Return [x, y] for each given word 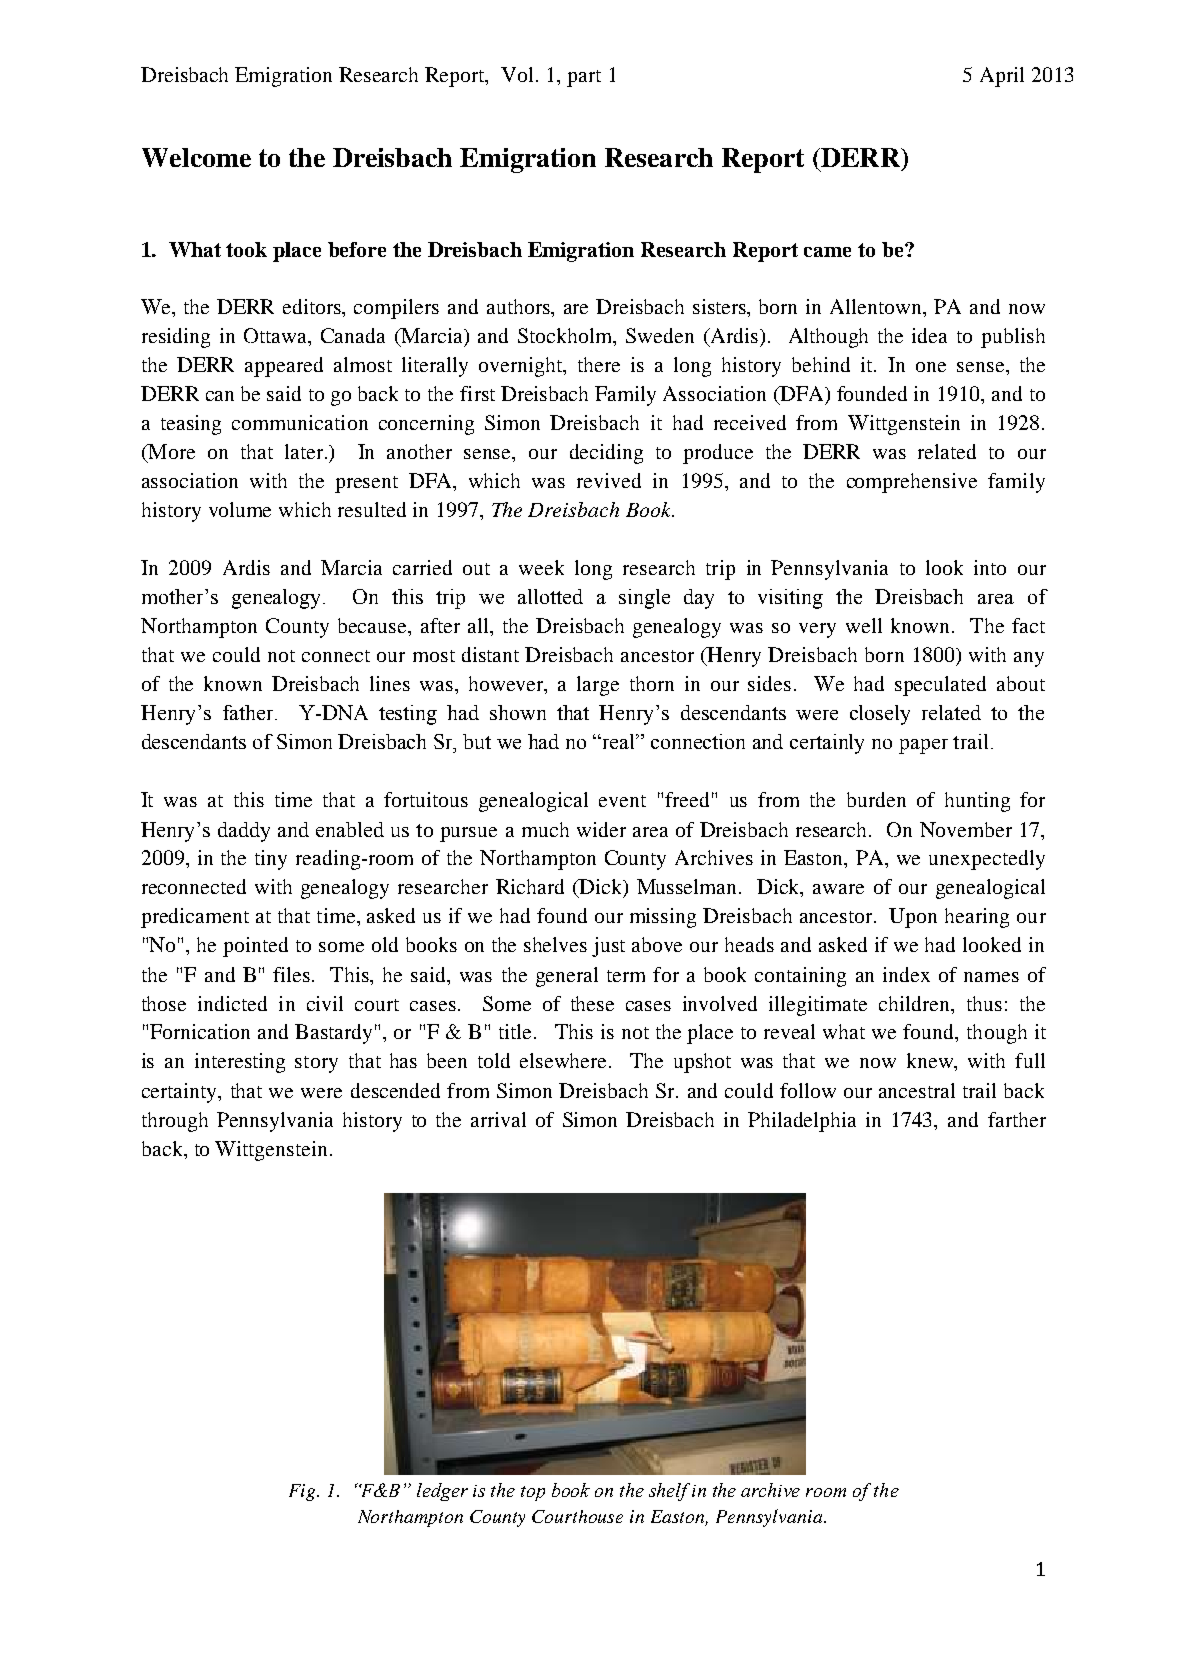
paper [923, 746]
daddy [244, 832]
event [622, 801]
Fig [302, 1492]
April [1002, 77]
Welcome [196, 157]
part [584, 78]
